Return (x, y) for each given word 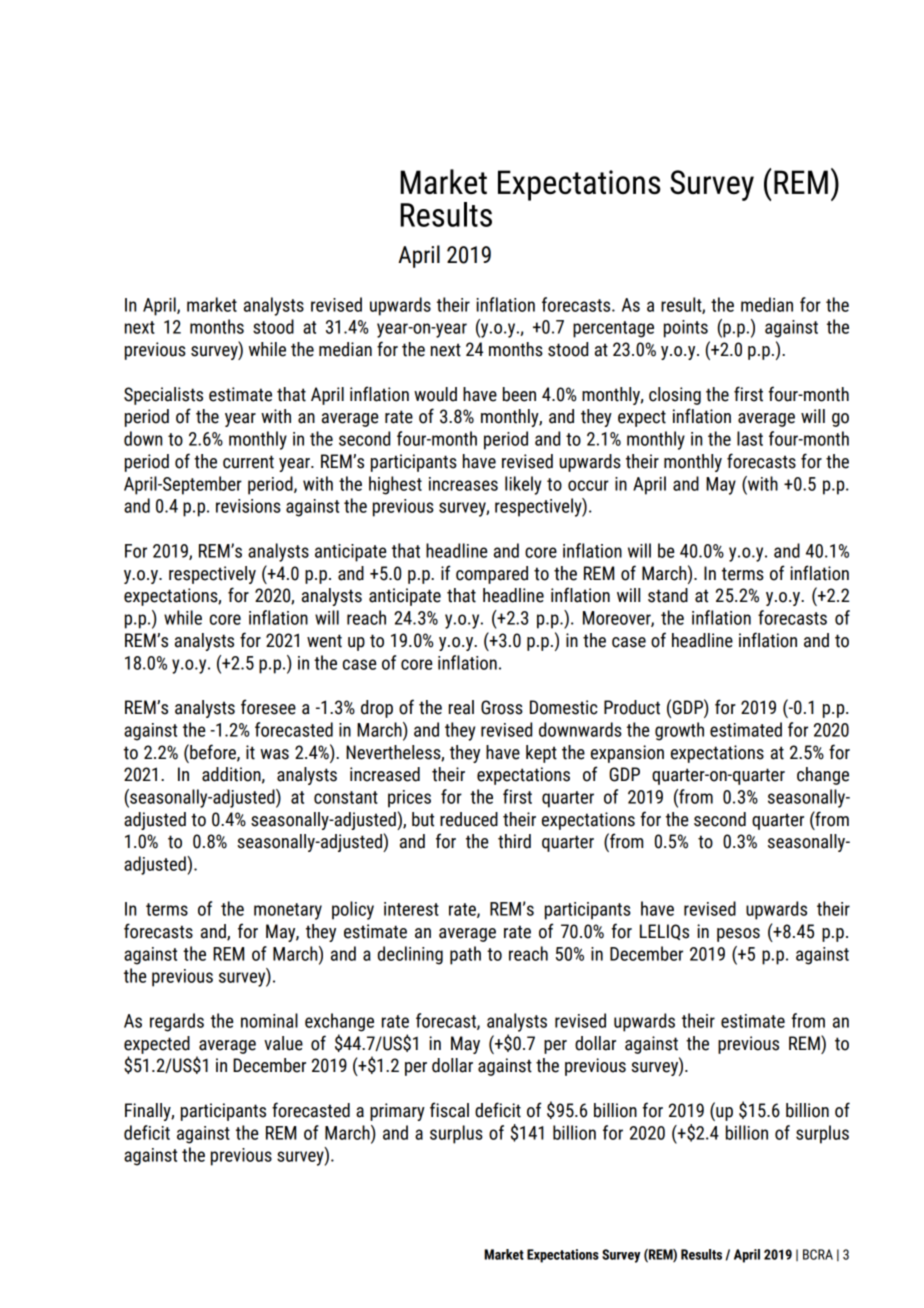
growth (679, 731)
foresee (268, 707)
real (461, 707)
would (435, 394)
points (686, 329)
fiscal (449, 1110)
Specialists (163, 396)
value (283, 1043)
